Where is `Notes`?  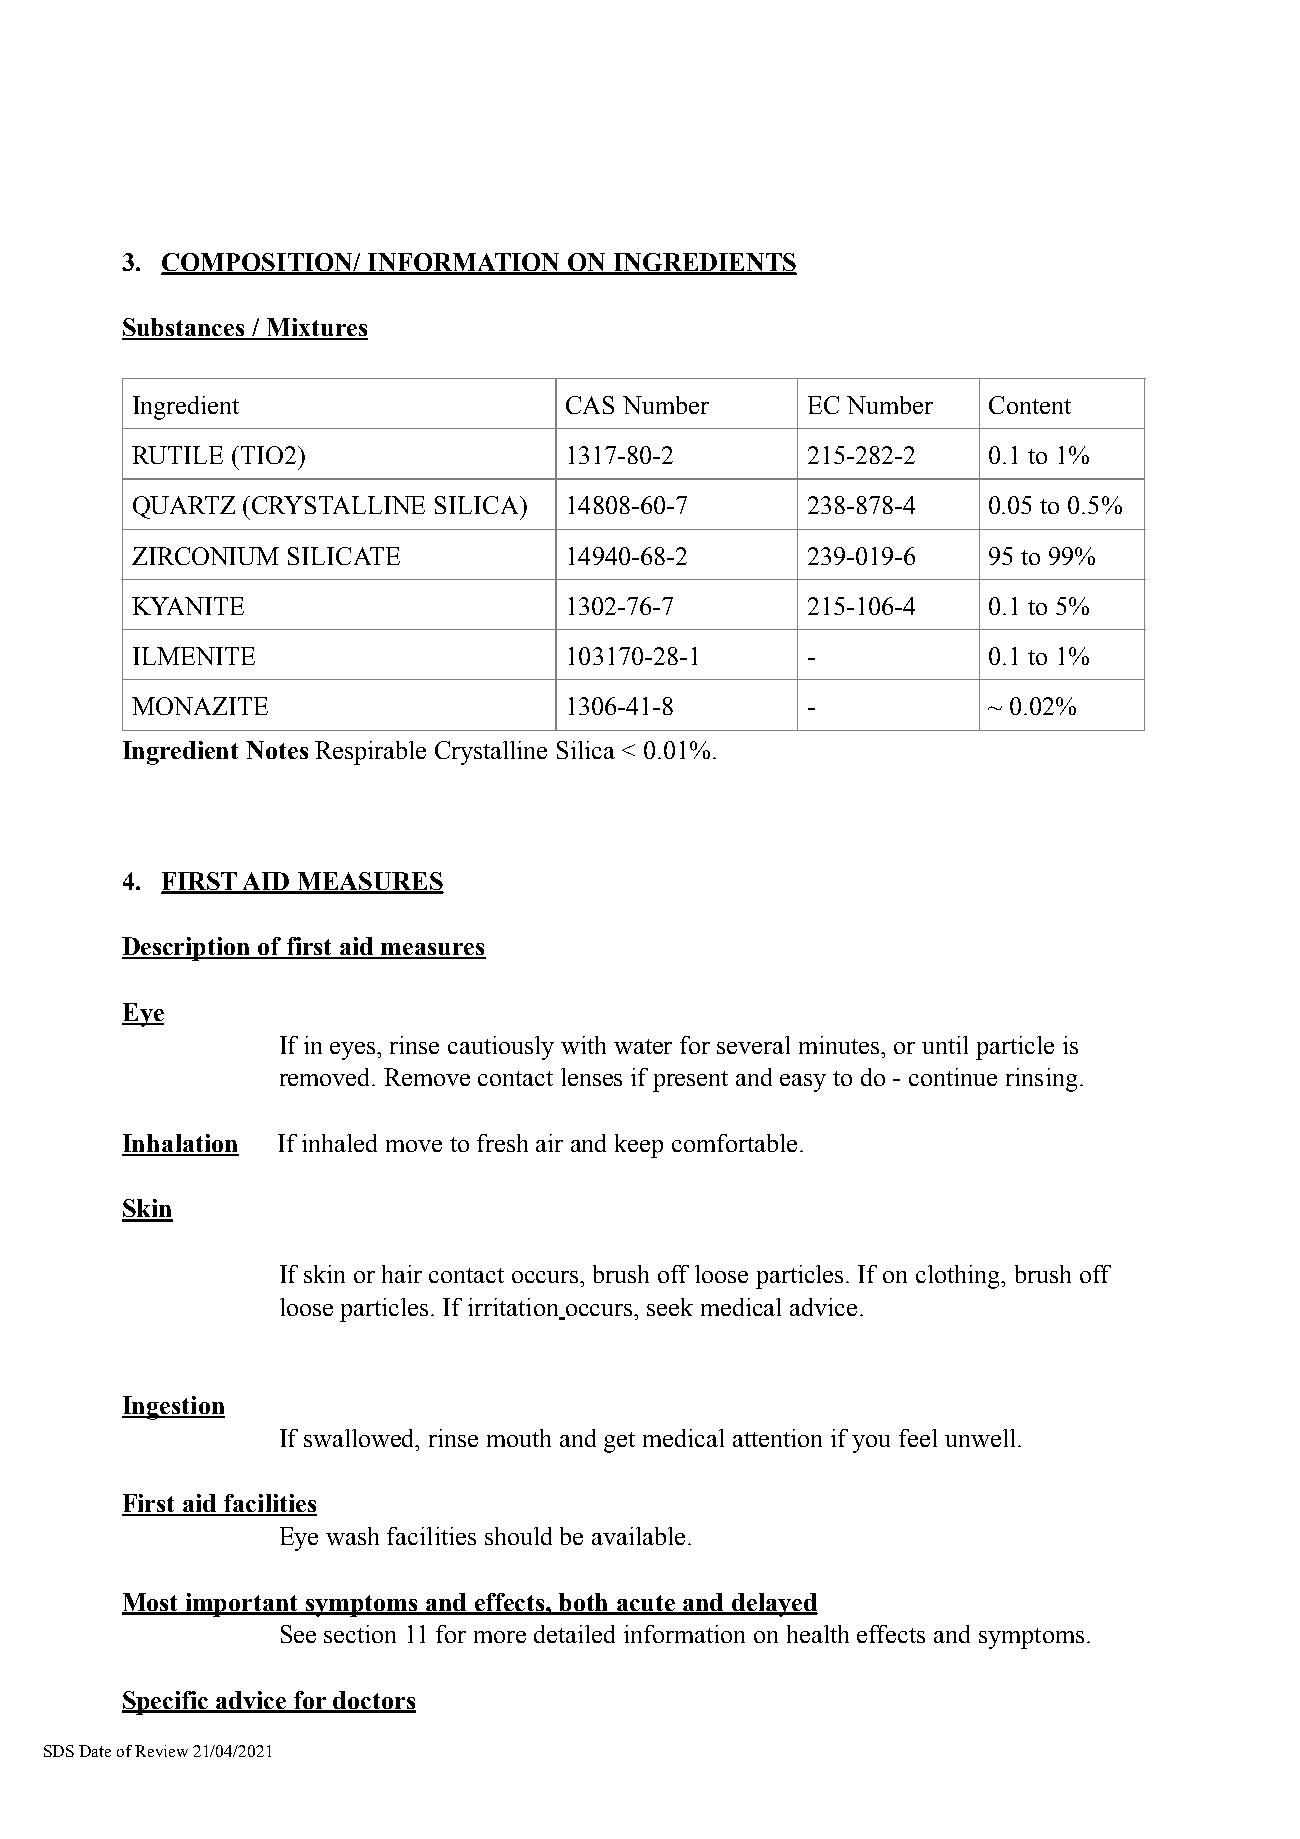 Notes is located at coordinates (277, 750).
